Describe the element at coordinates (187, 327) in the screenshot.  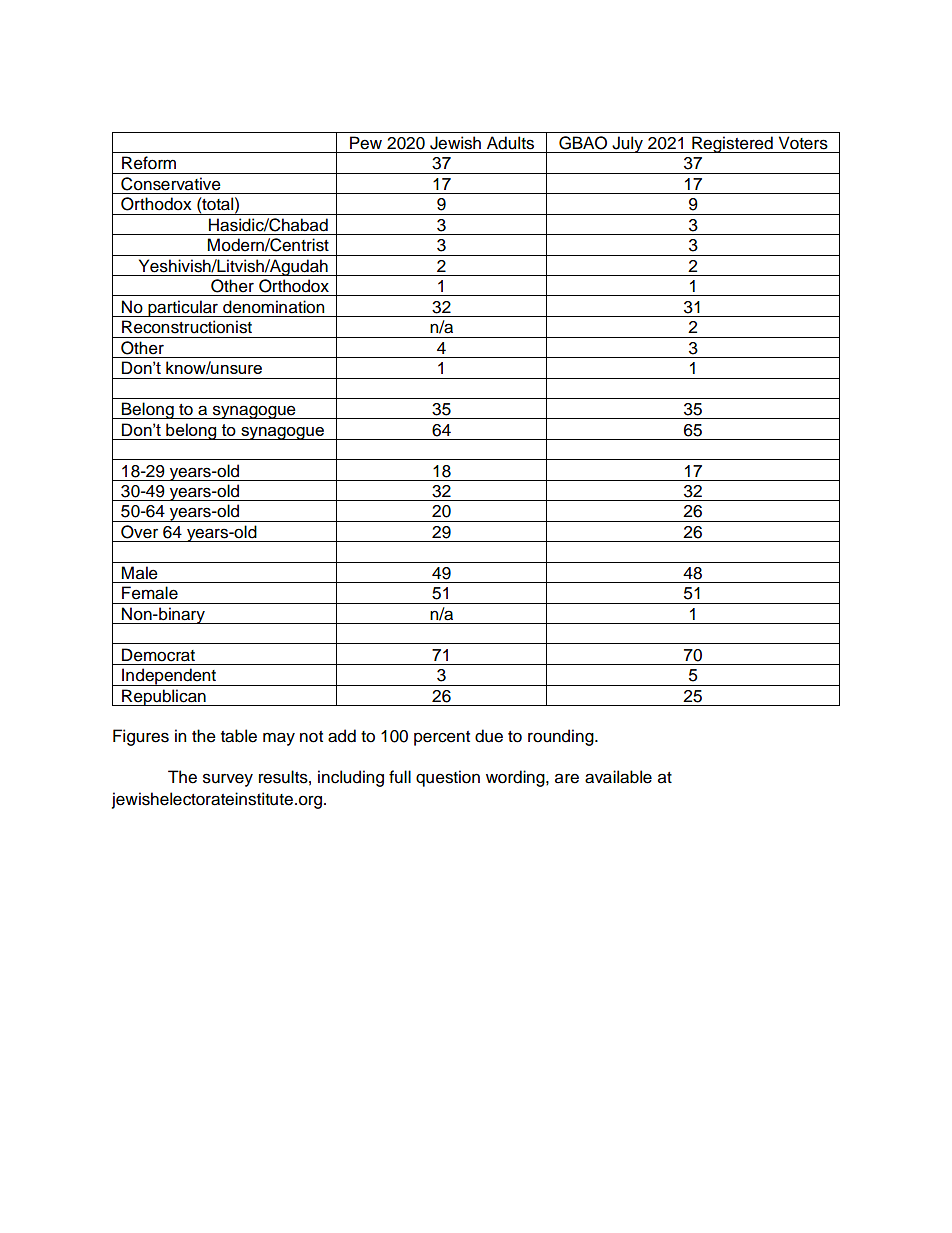
I see `Reconstructionist` at that location.
